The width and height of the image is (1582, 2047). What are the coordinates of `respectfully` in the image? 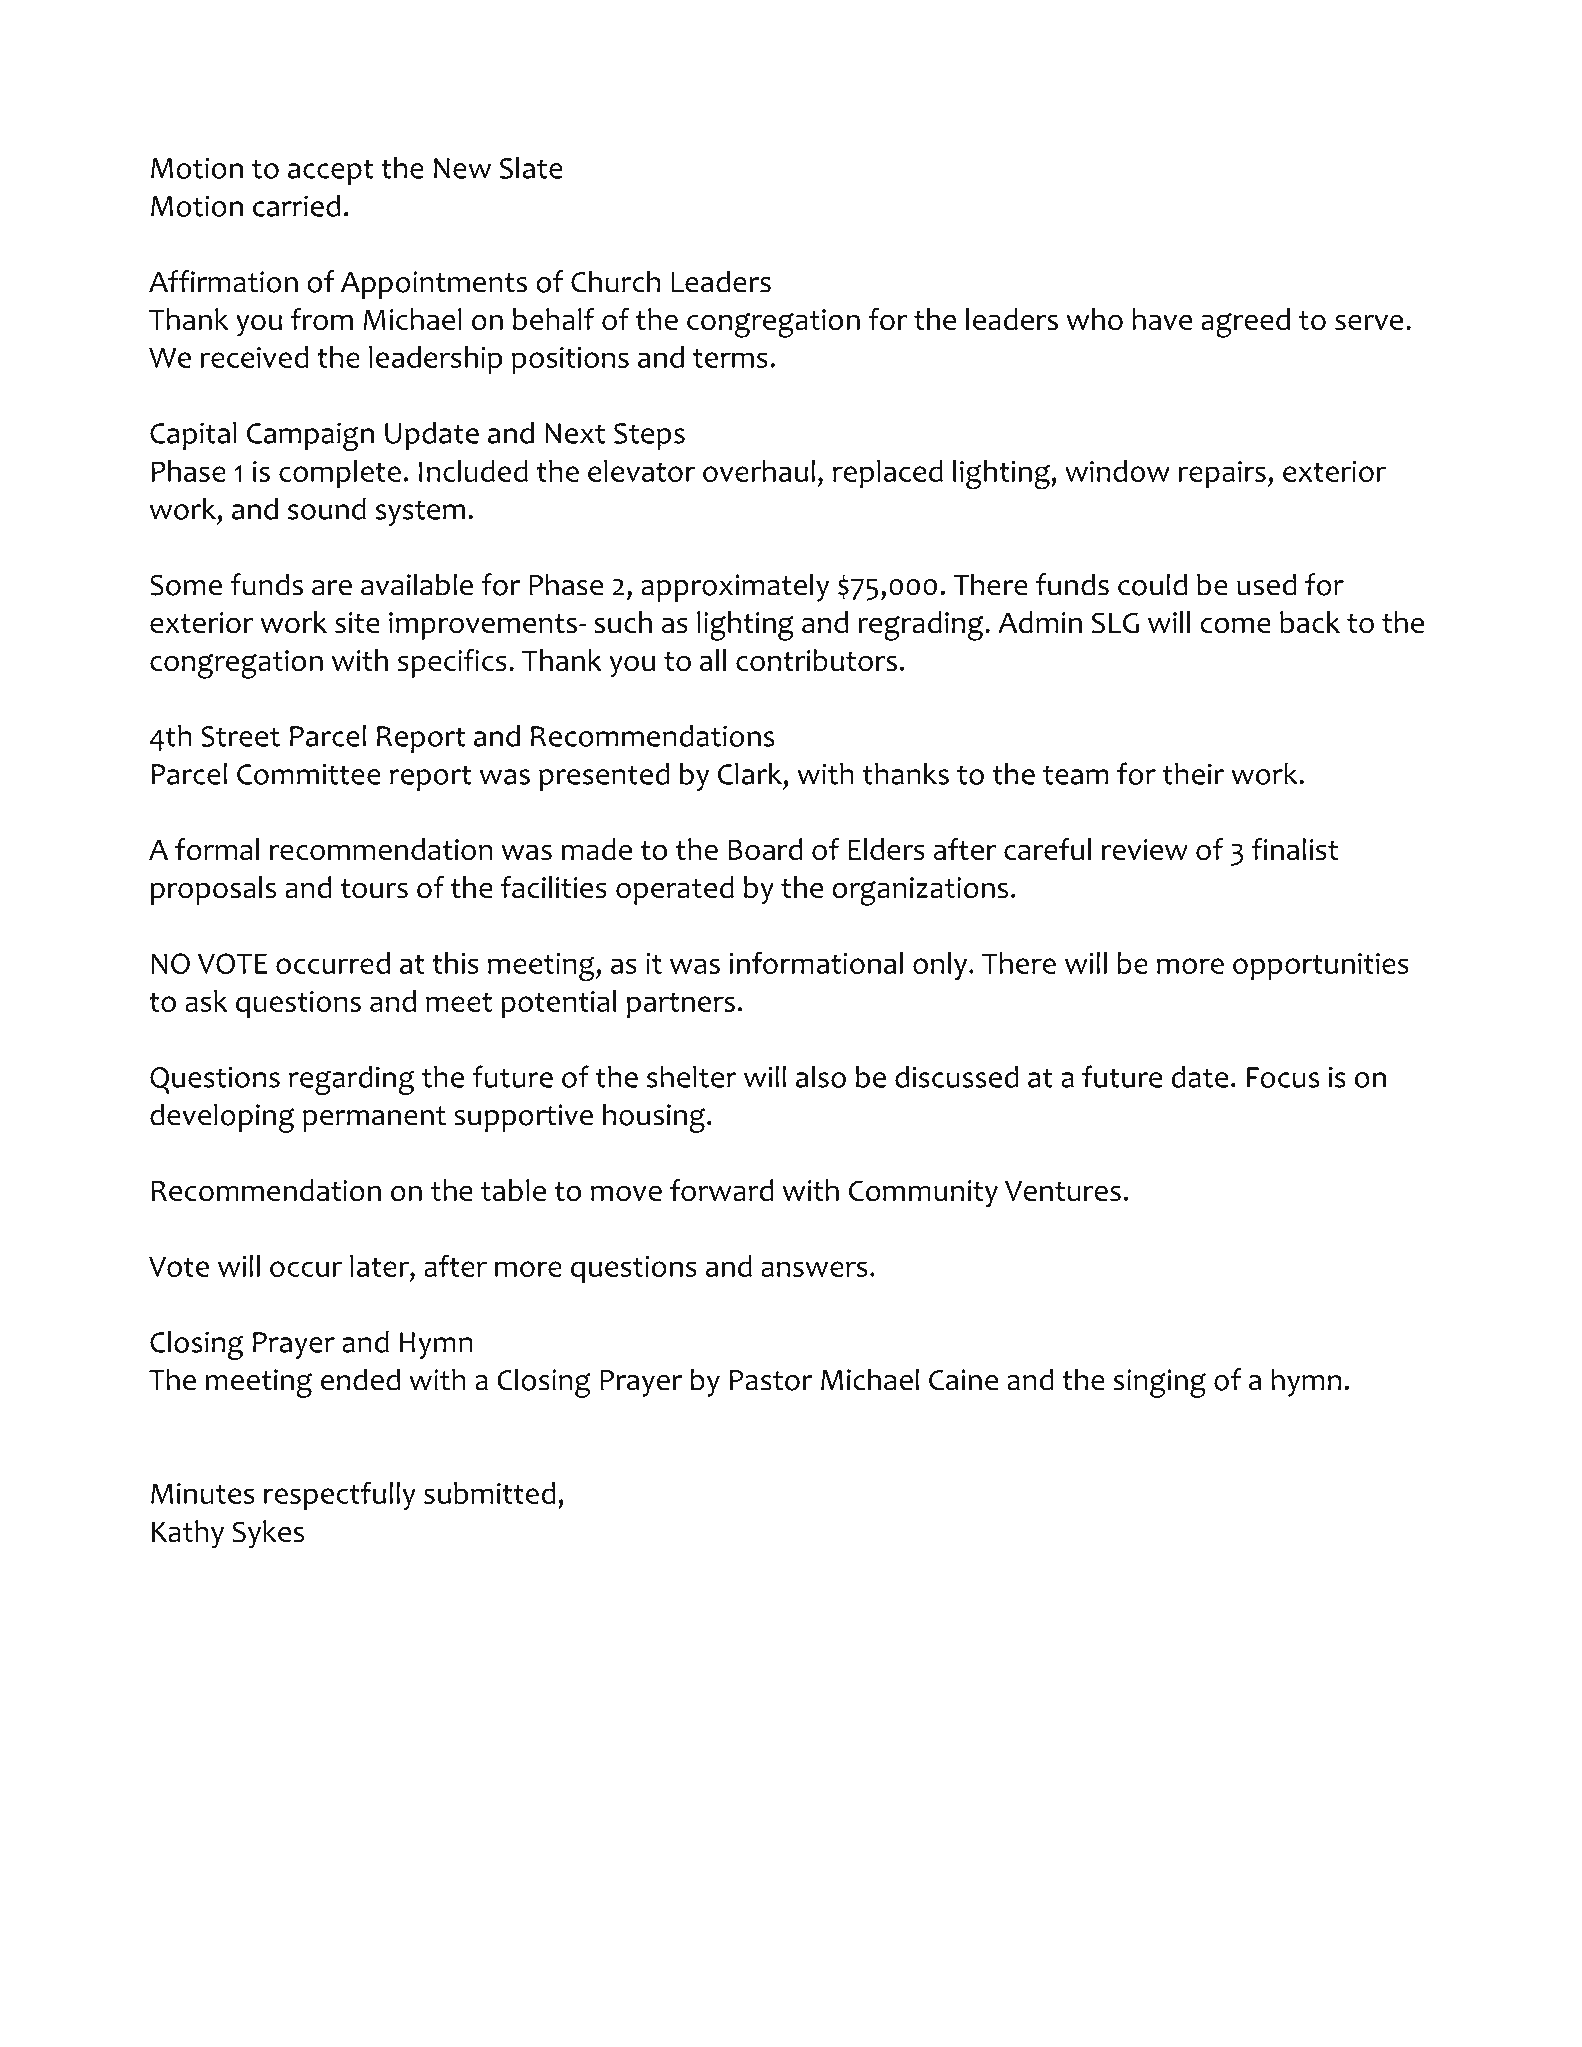 It's located at (340, 1496).
